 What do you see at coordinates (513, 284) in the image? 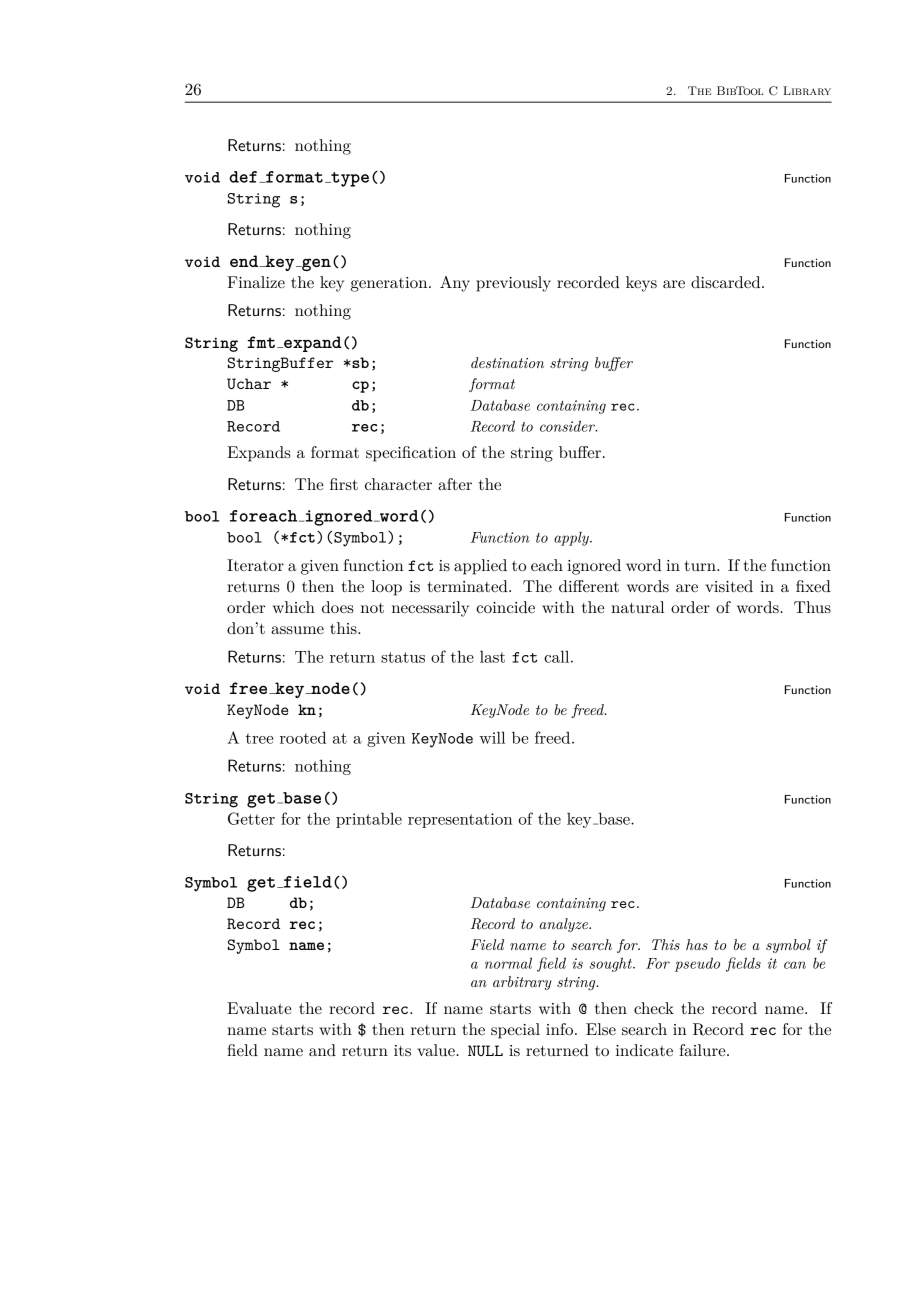
I see `previously` at bounding box center [513, 284].
